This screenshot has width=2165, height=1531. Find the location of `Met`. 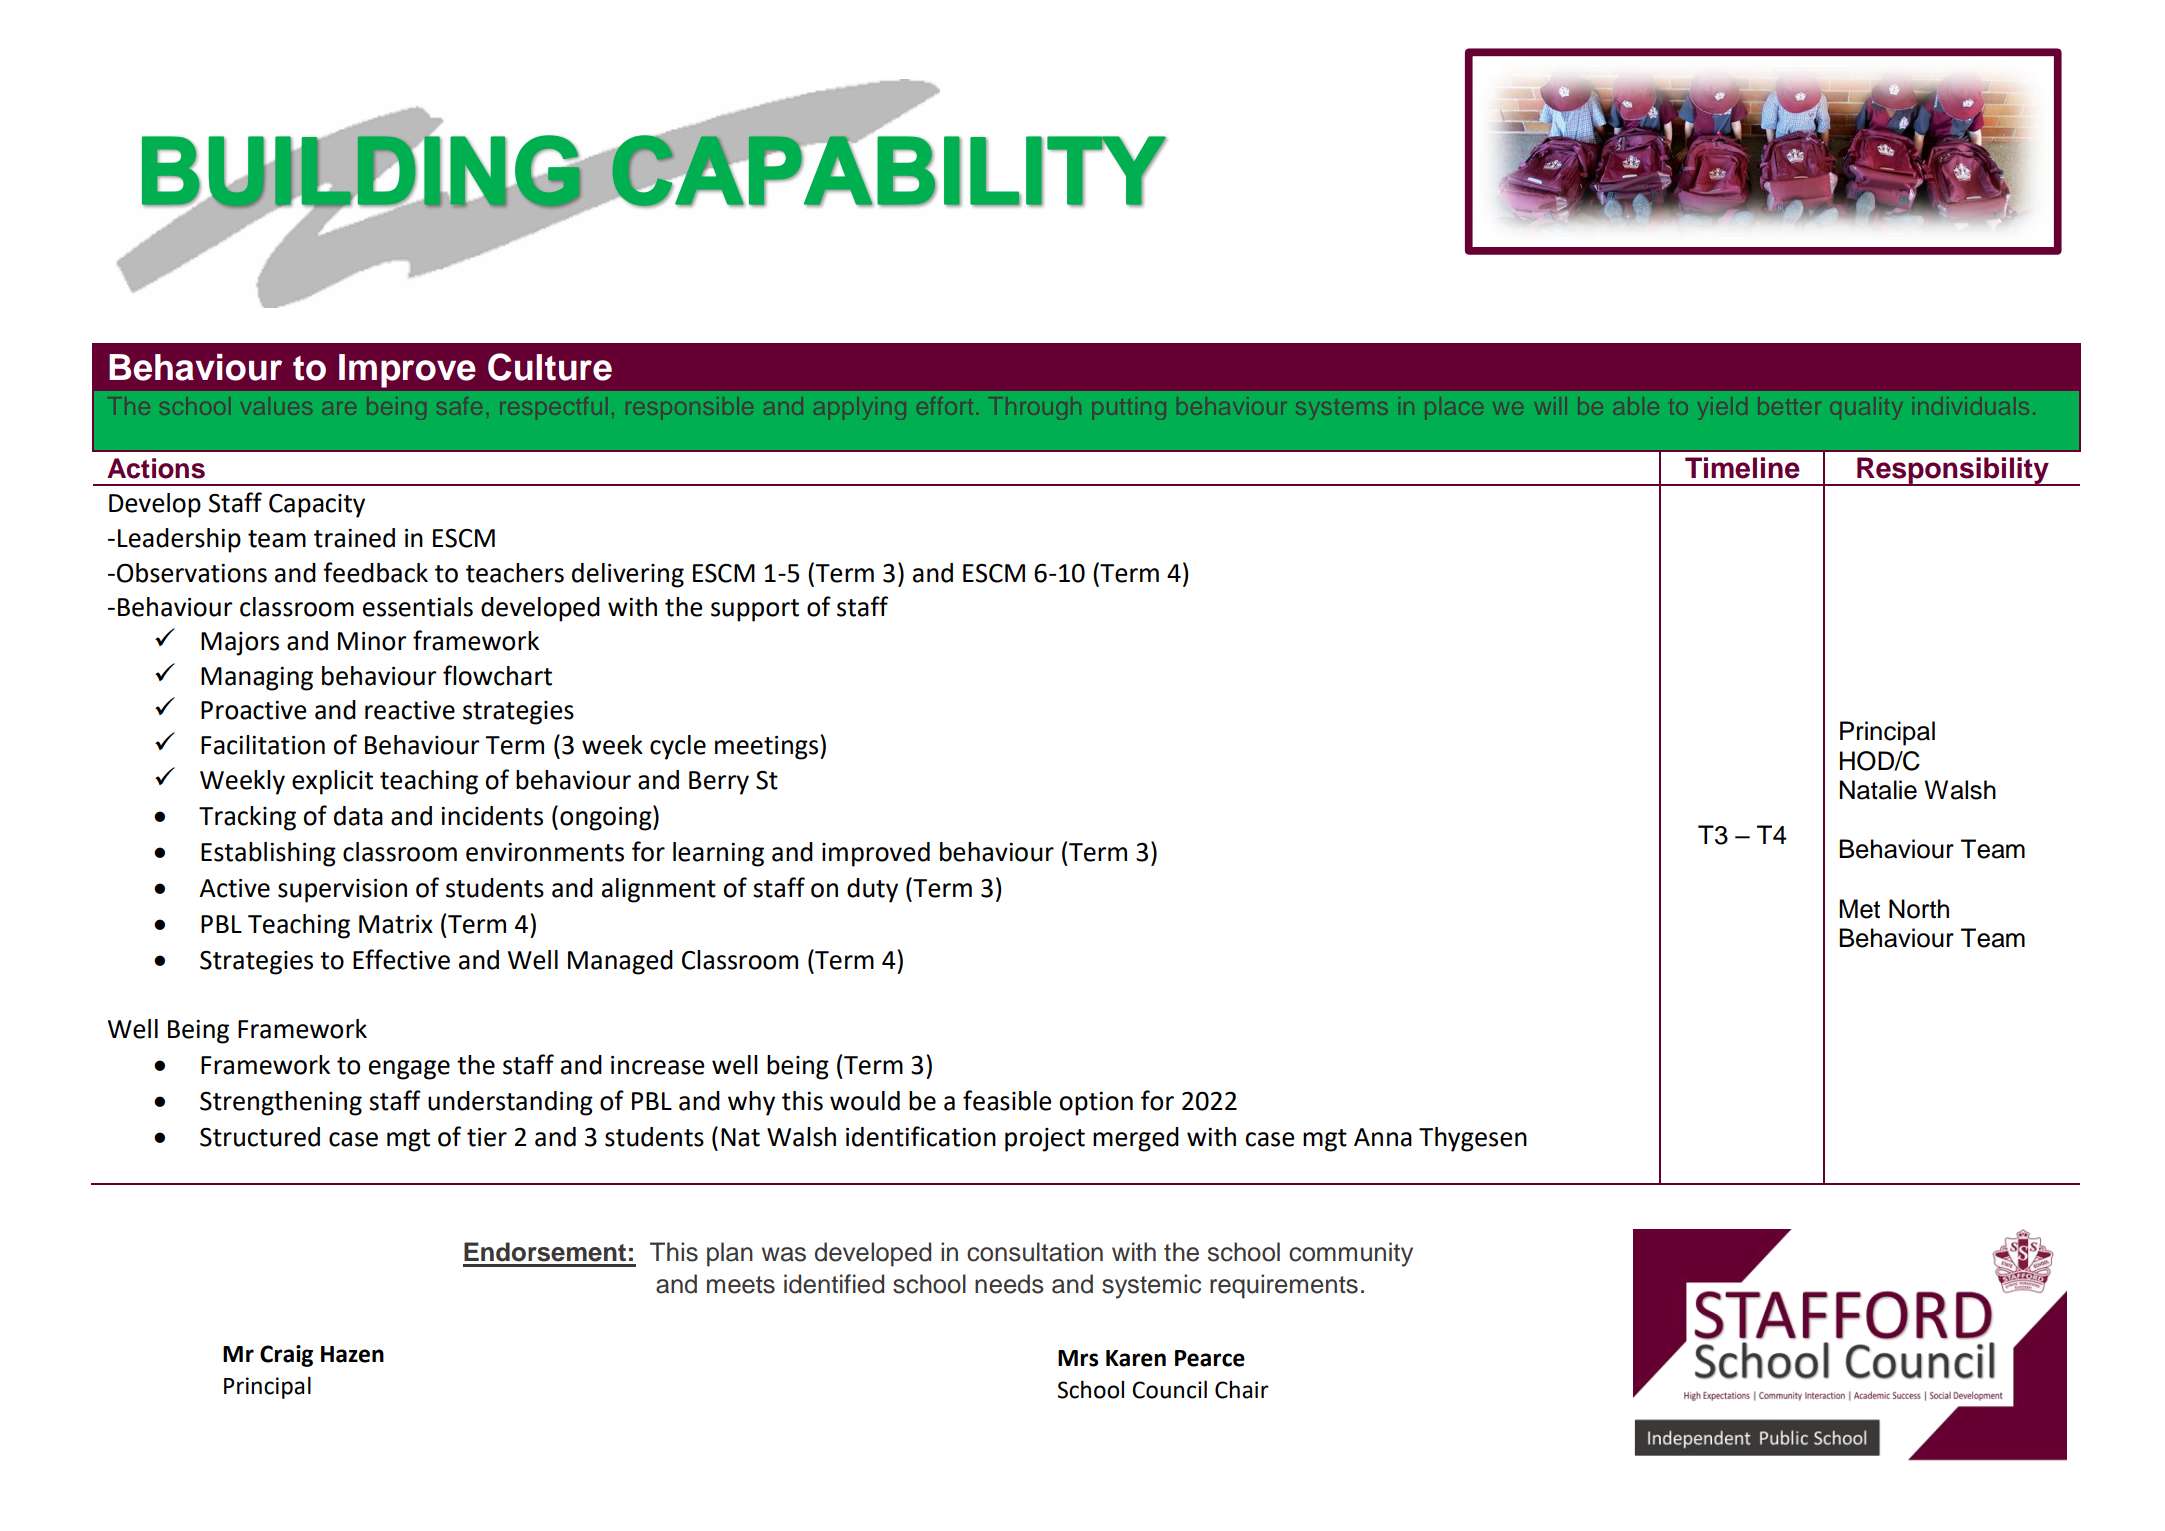

Met is located at coordinates (1859, 909).
